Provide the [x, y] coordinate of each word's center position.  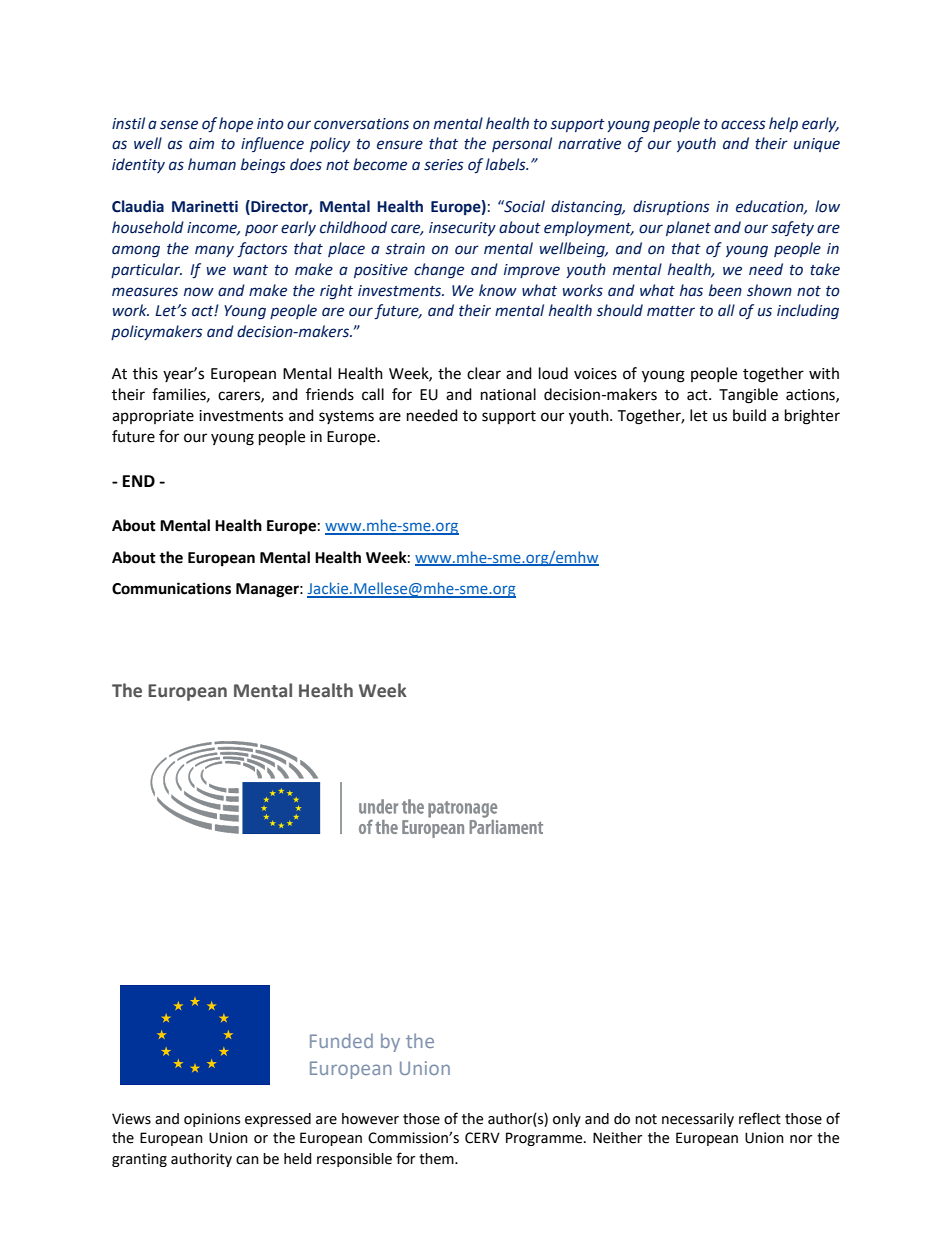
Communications [171, 588]
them [437, 1159]
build [749, 415]
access [743, 125]
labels [507, 164]
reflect [760, 1118]
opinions [212, 1120]
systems [346, 417]
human [212, 164]
